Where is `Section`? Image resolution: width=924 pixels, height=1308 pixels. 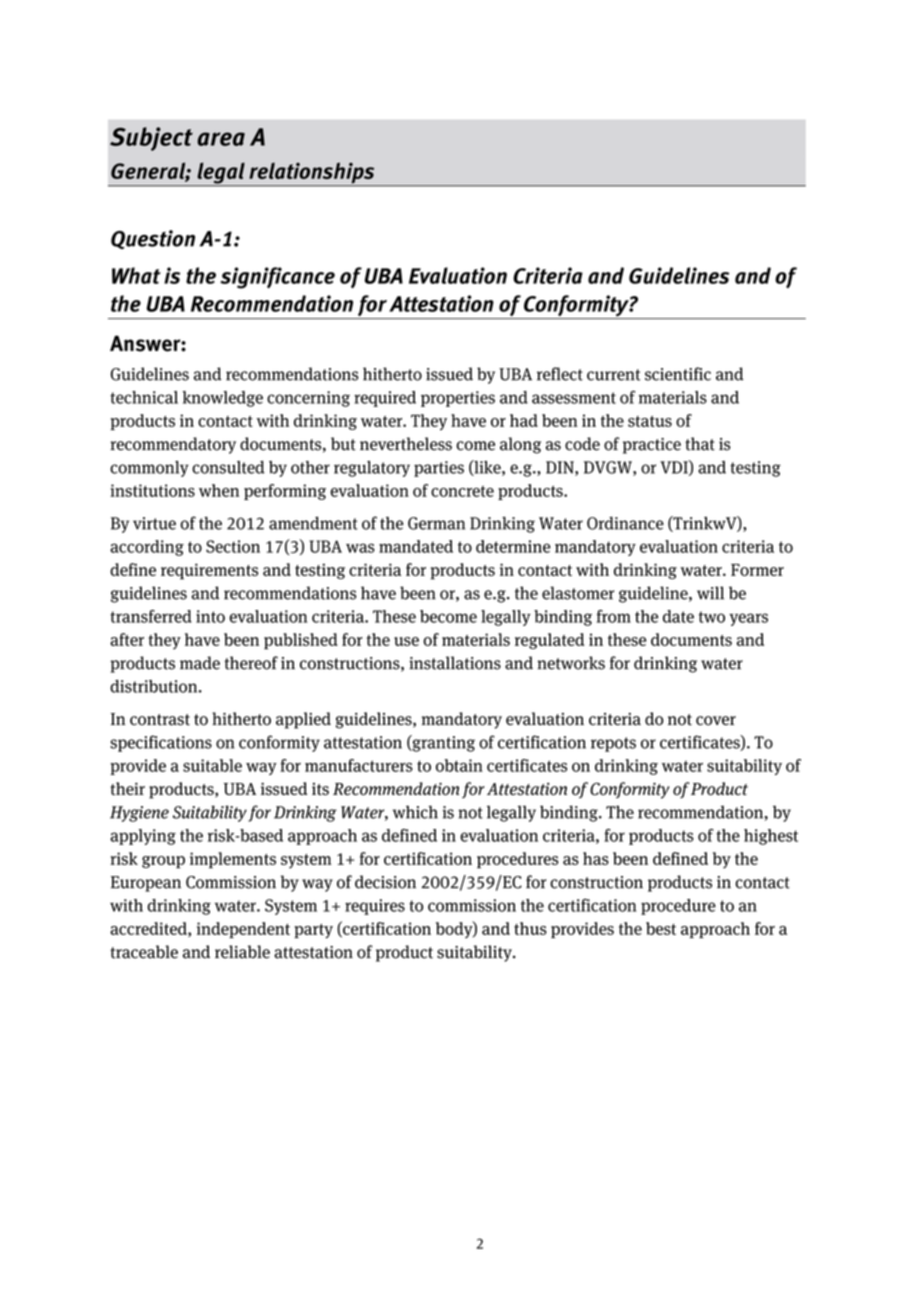 Section is located at coordinates (233, 546).
